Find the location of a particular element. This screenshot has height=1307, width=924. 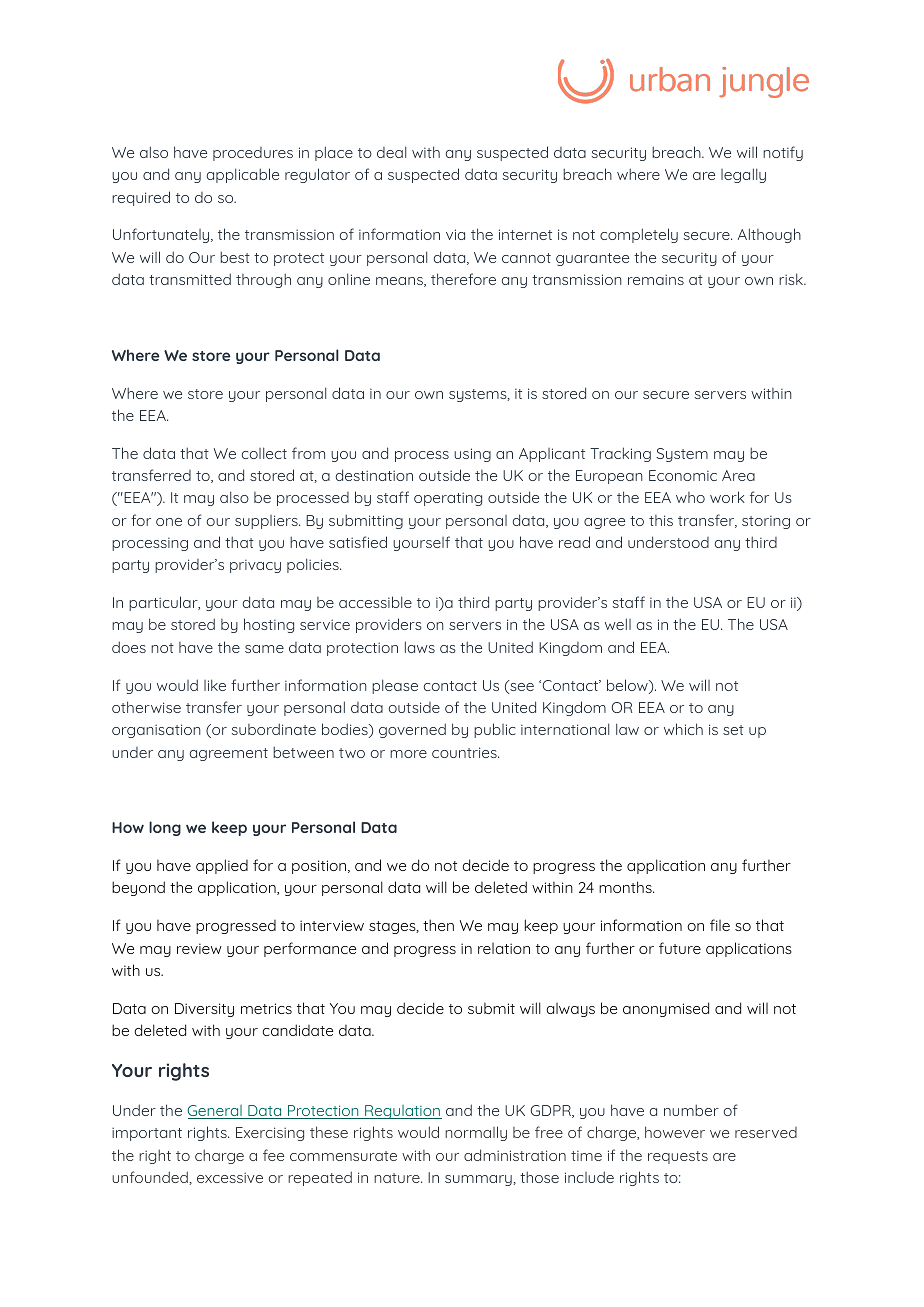

requests is located at coordinates (678, 1157).
